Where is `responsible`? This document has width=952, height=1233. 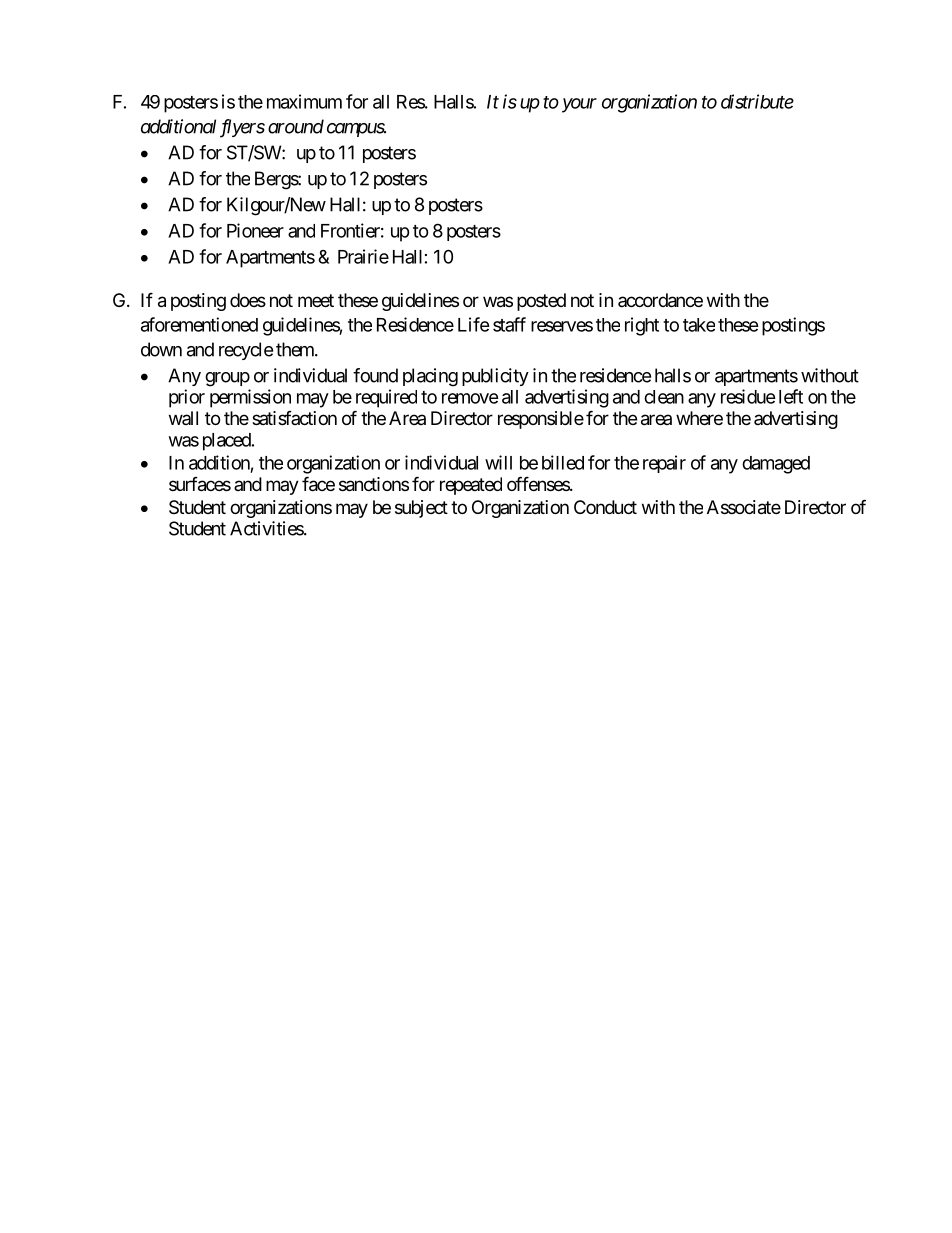 responsible is located at coordinates (541, 420).
